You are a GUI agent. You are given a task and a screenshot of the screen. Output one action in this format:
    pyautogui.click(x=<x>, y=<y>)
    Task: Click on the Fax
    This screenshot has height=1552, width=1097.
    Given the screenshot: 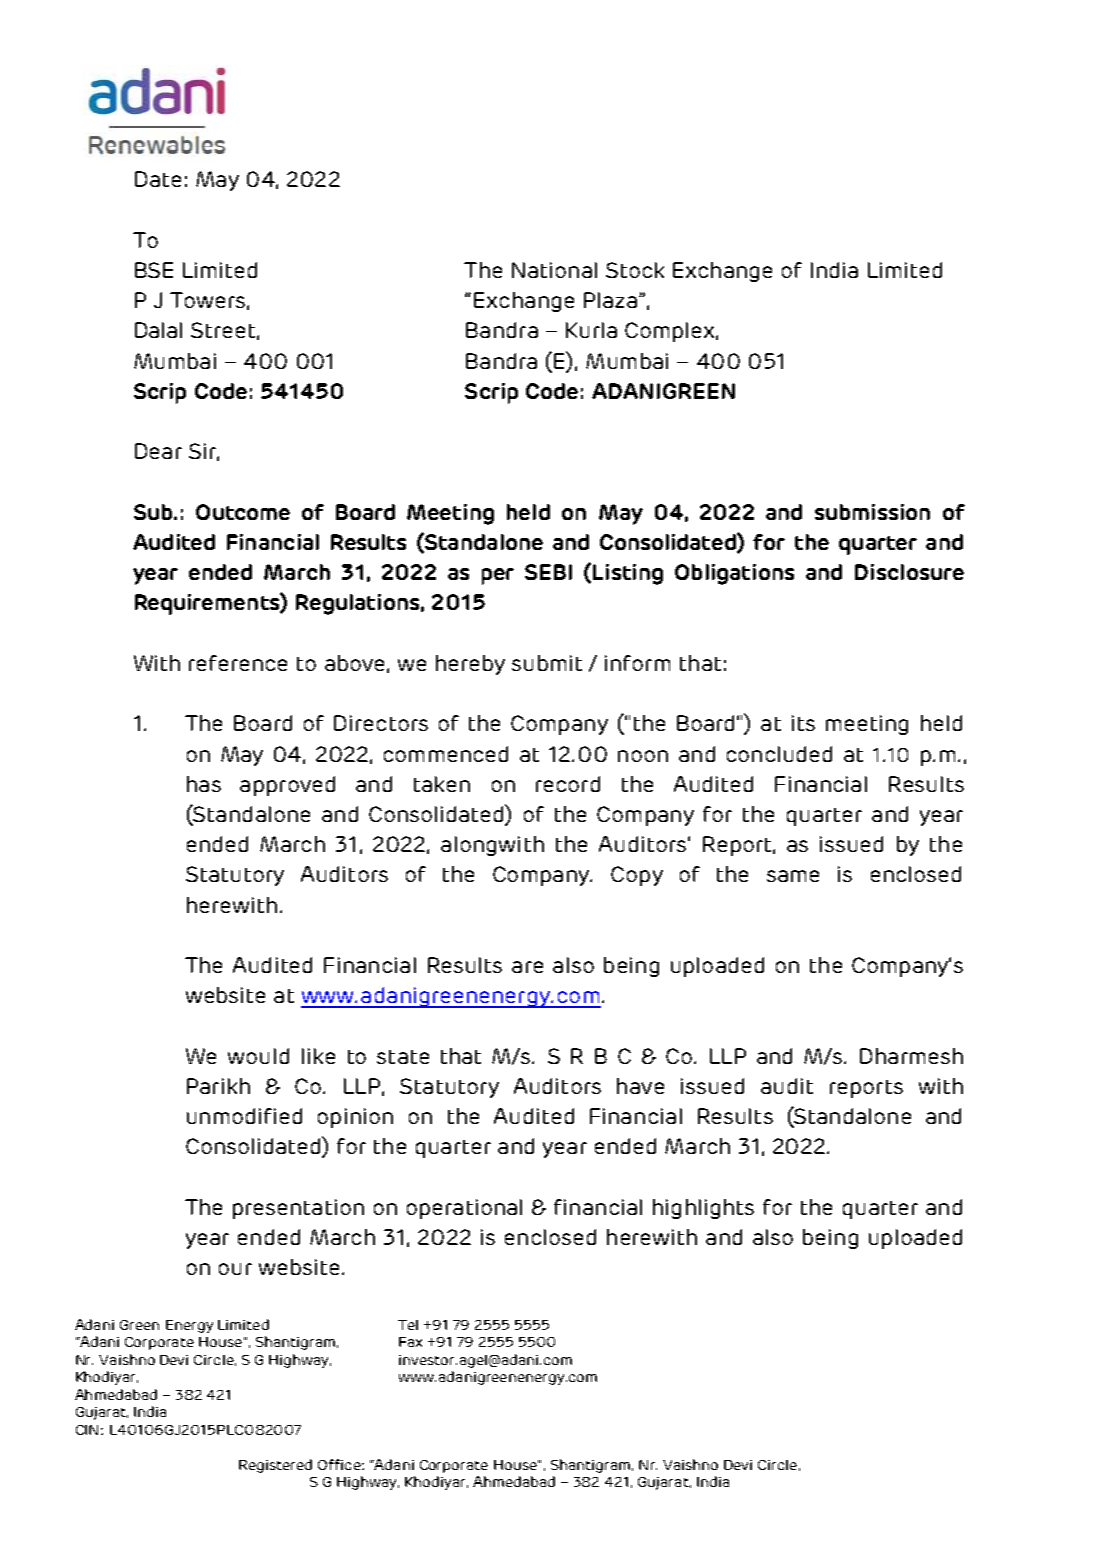 What is the action you would take?
    pyautogui.click(x=410, y=1342)
